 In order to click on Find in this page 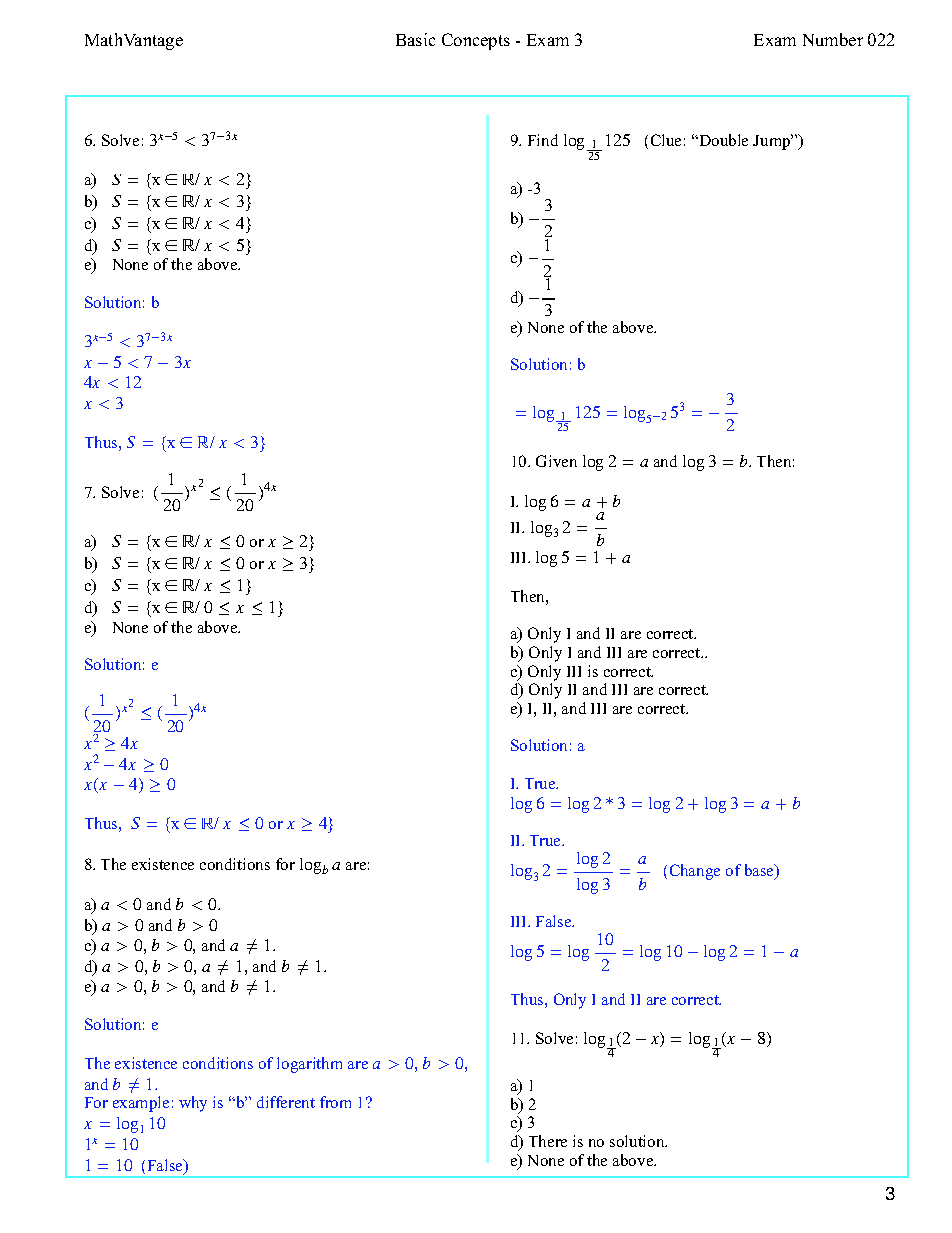, I will do `click(543, 140)`.
